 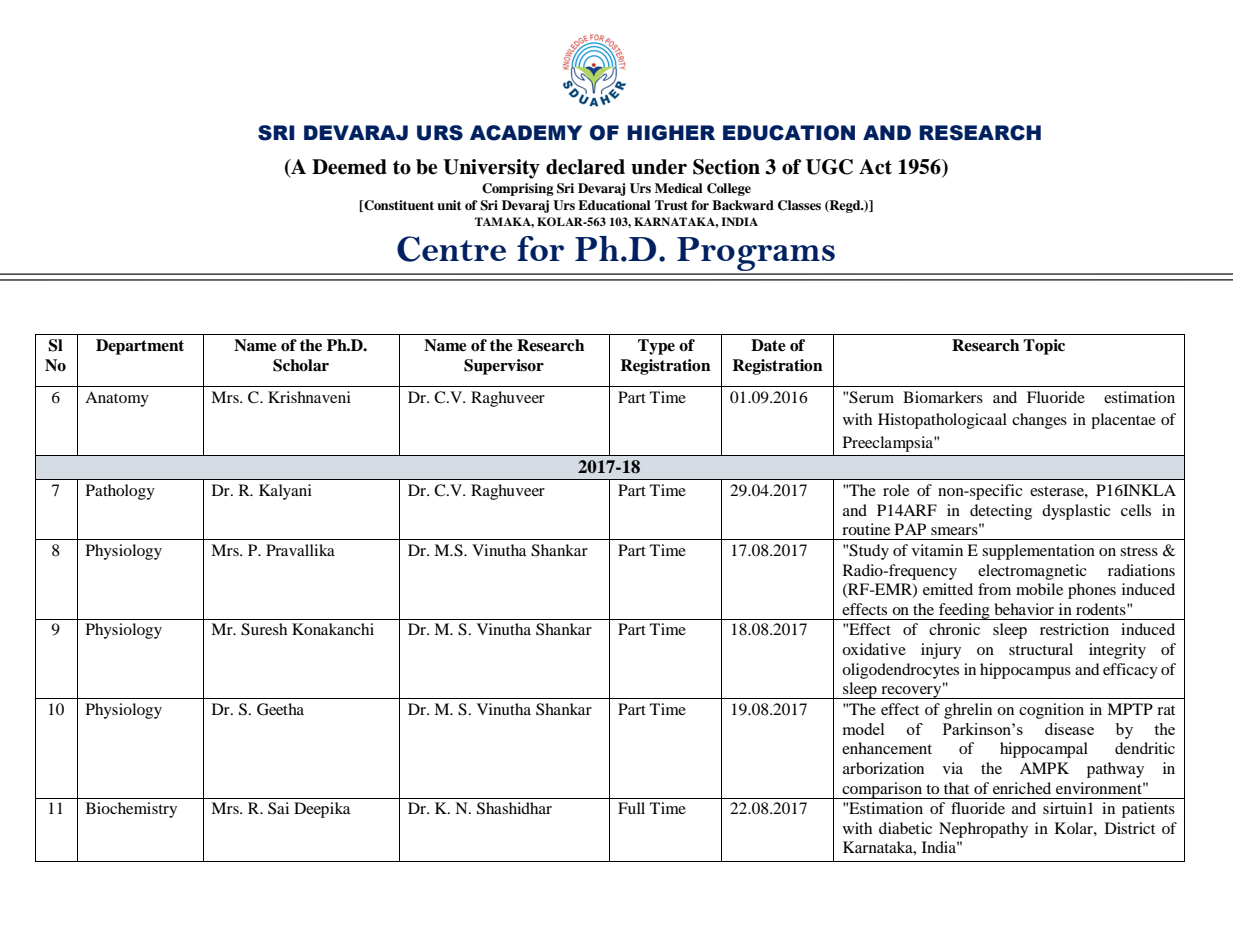 What do you see at coordinates (631, 808) in the screenshot?
I see `Full` at bounding box center [631, 808].
